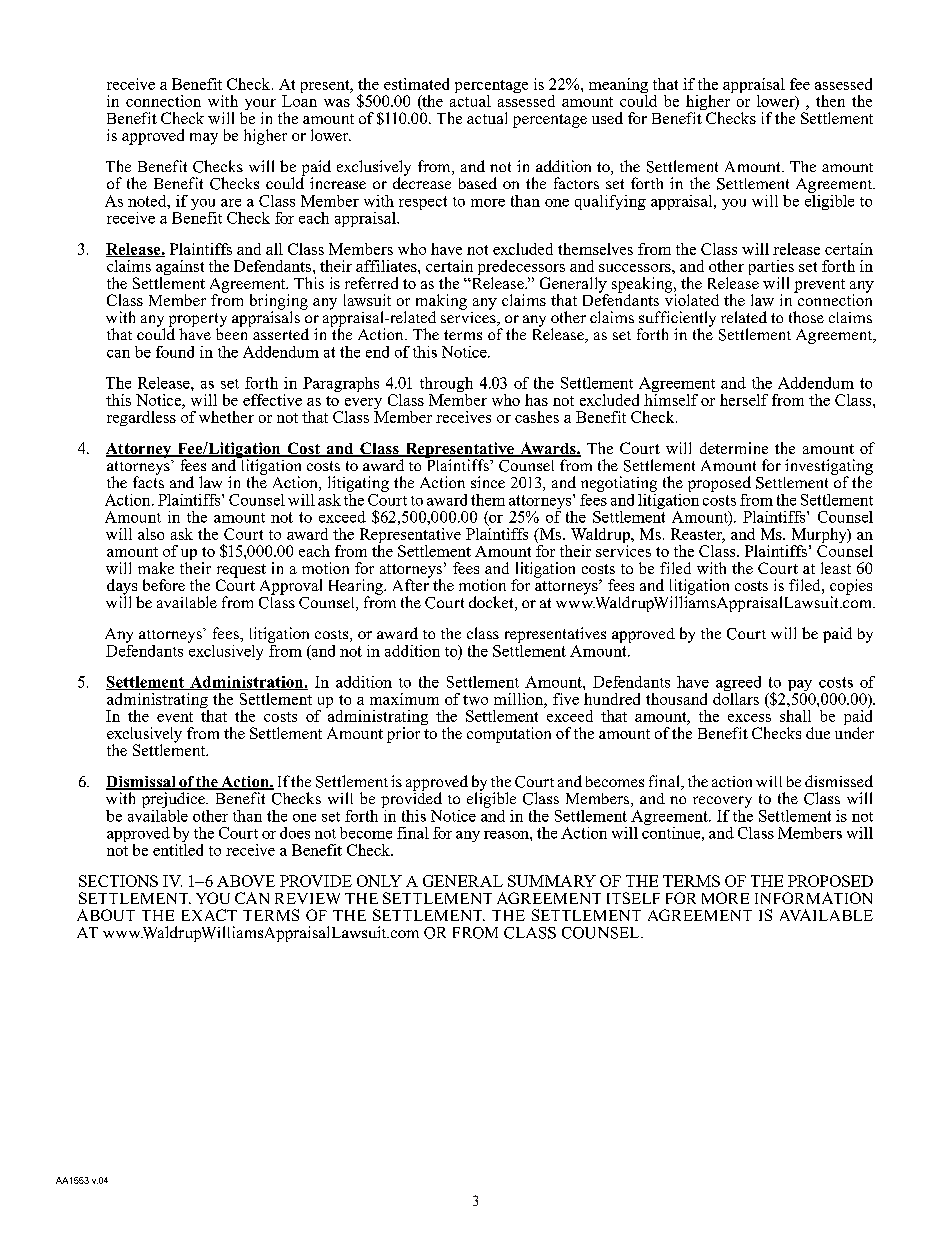 The image size is (952, 1233). Describe the element at coordinates (416, 84) in the page. I see `estimated` at that location.
